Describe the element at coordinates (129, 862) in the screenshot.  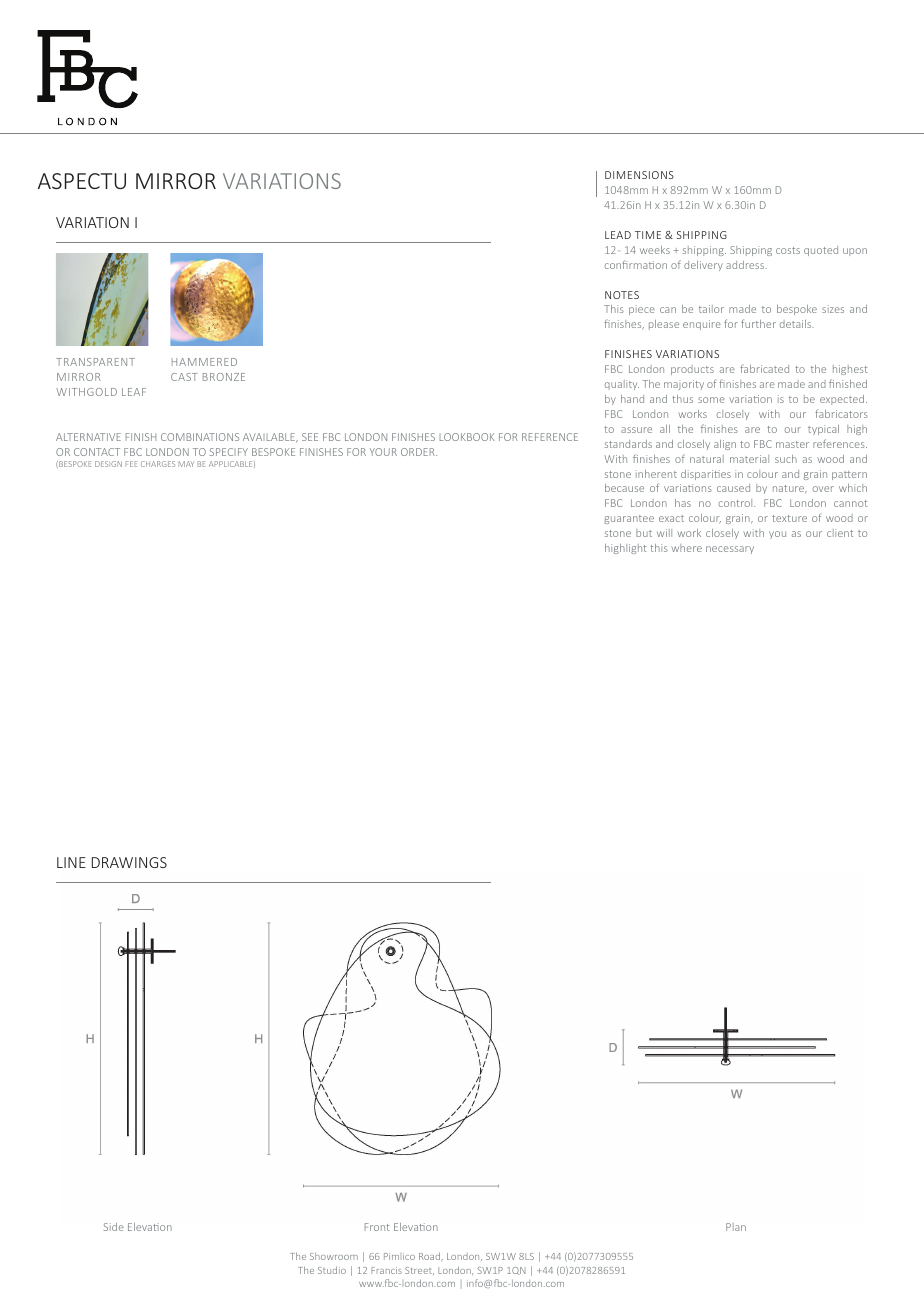
I see `DRAWINGS` at that location.
